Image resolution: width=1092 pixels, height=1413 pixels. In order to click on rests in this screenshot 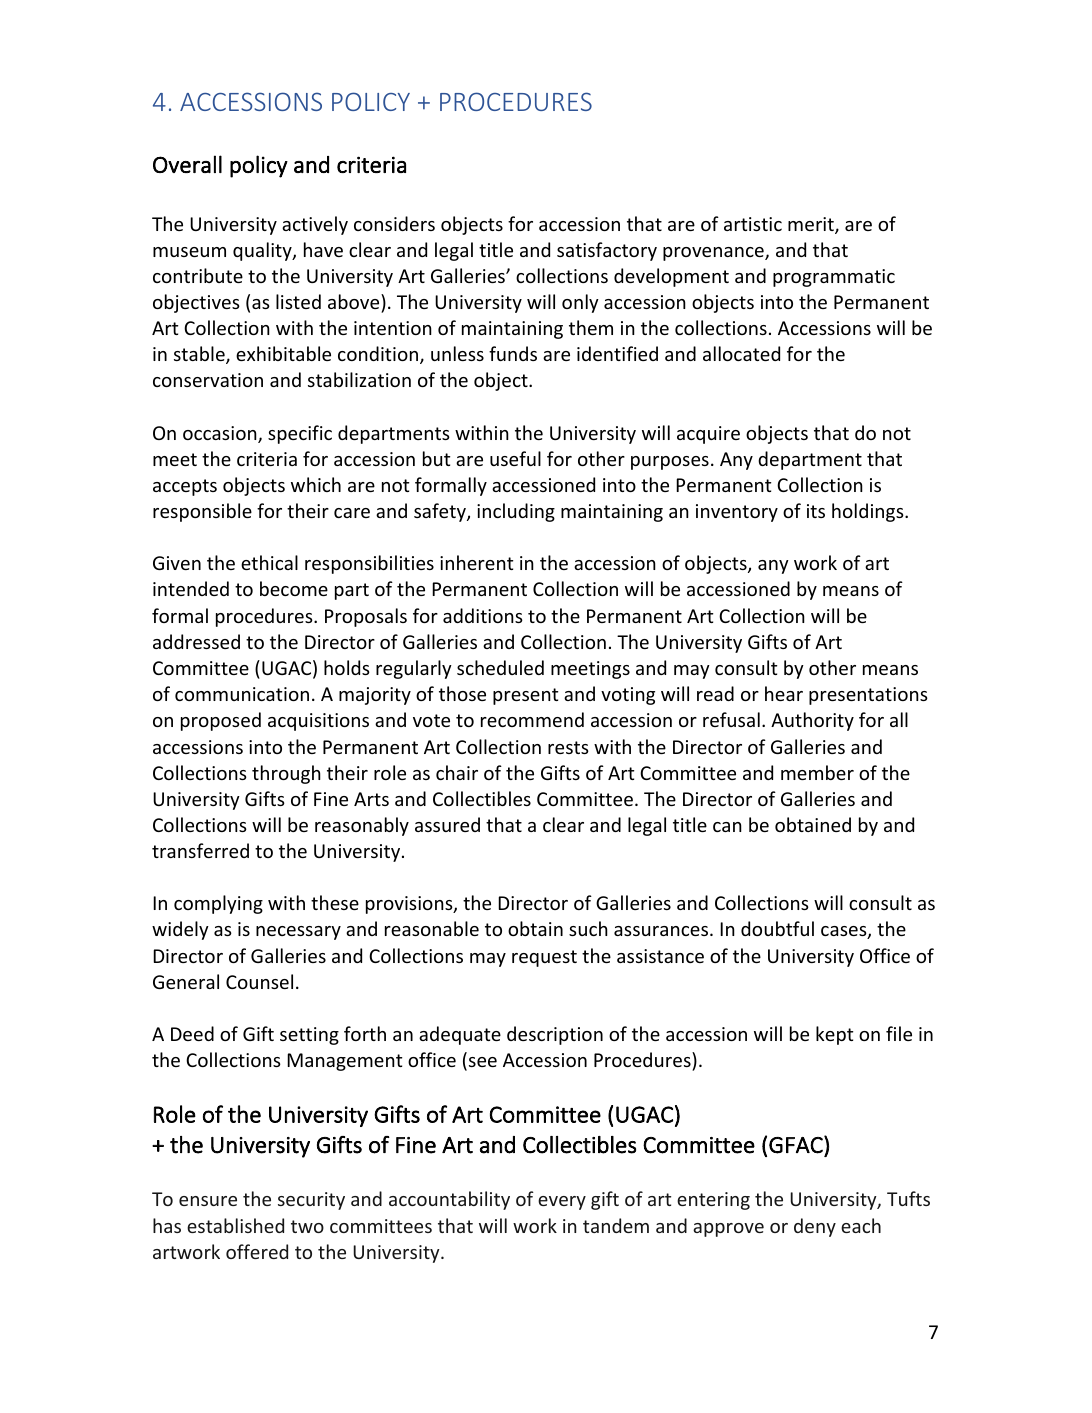, I will do `click(568, 747)`.
